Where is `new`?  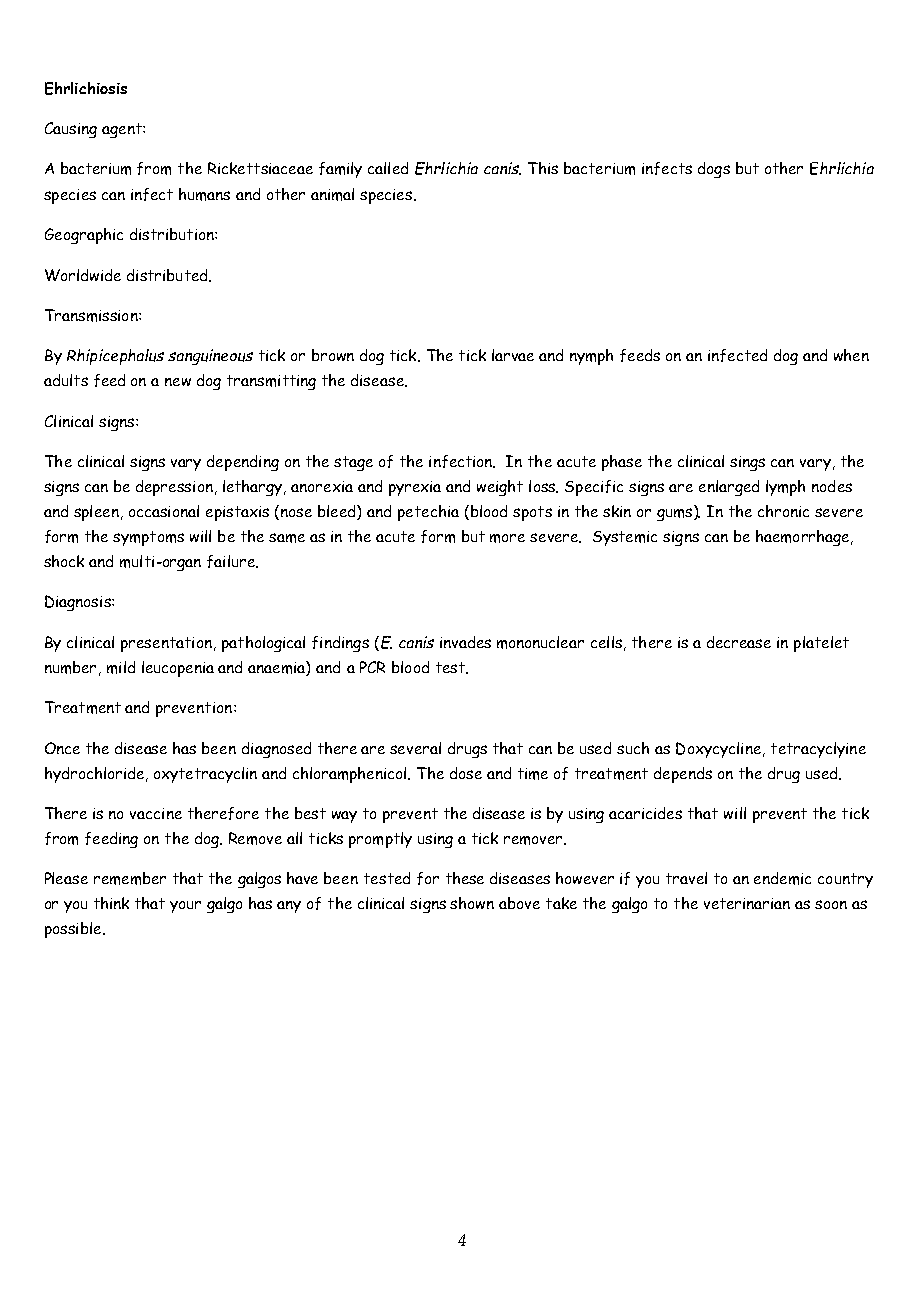 new is located at coordinates (178, 382).
